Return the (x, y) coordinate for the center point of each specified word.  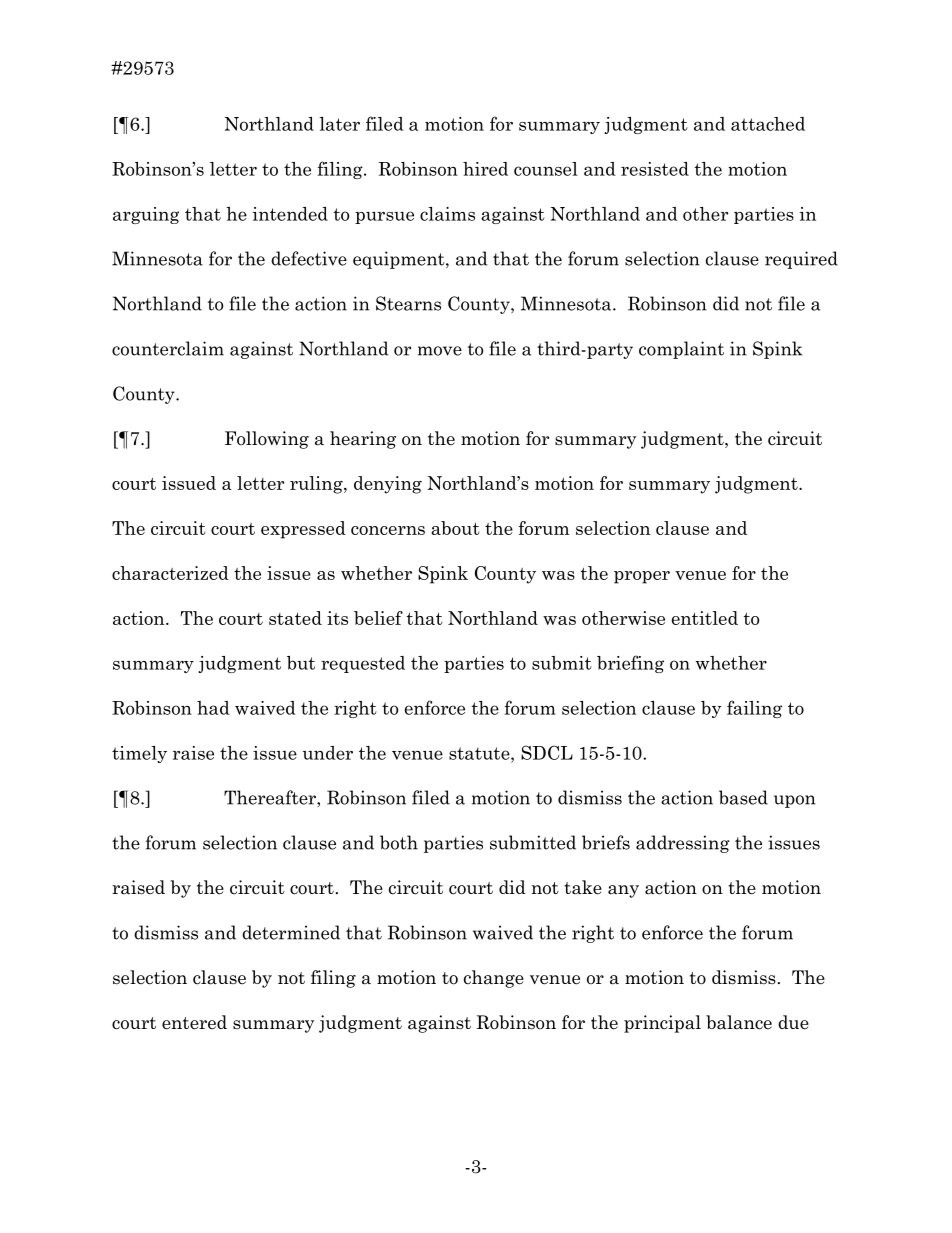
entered (194, 1022)
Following (267, 440)
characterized (170, 573)
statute (480, 753)
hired (485, 169)
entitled (705, 618)
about (455, 528)
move (440, 351)
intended (290, 214)
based (743, 797)
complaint (681, 350)
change (494, 979)
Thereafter (271, 797)
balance (739, 1022)
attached (768, 124)
